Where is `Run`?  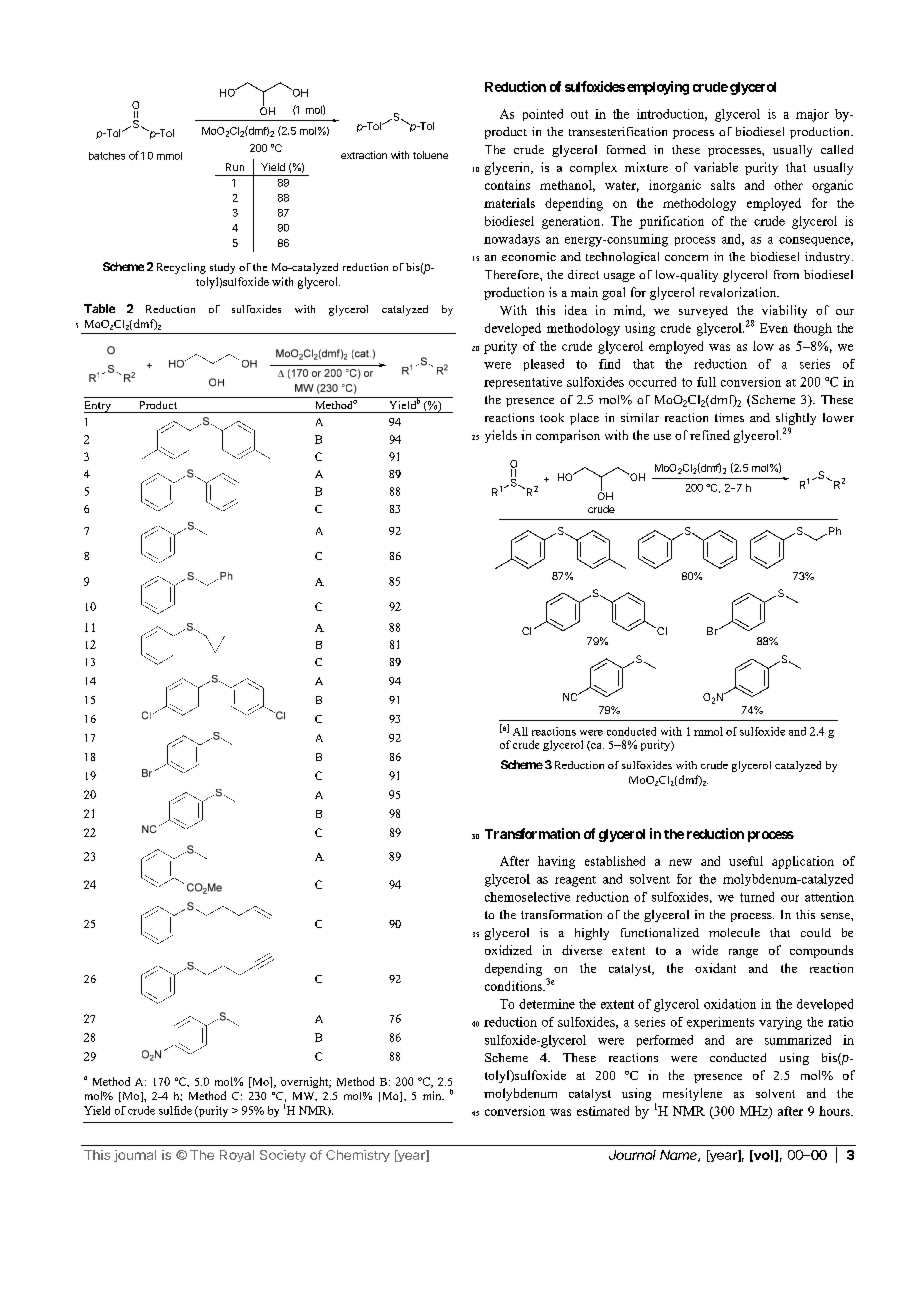
Run is located at coordinates (235, 167).
